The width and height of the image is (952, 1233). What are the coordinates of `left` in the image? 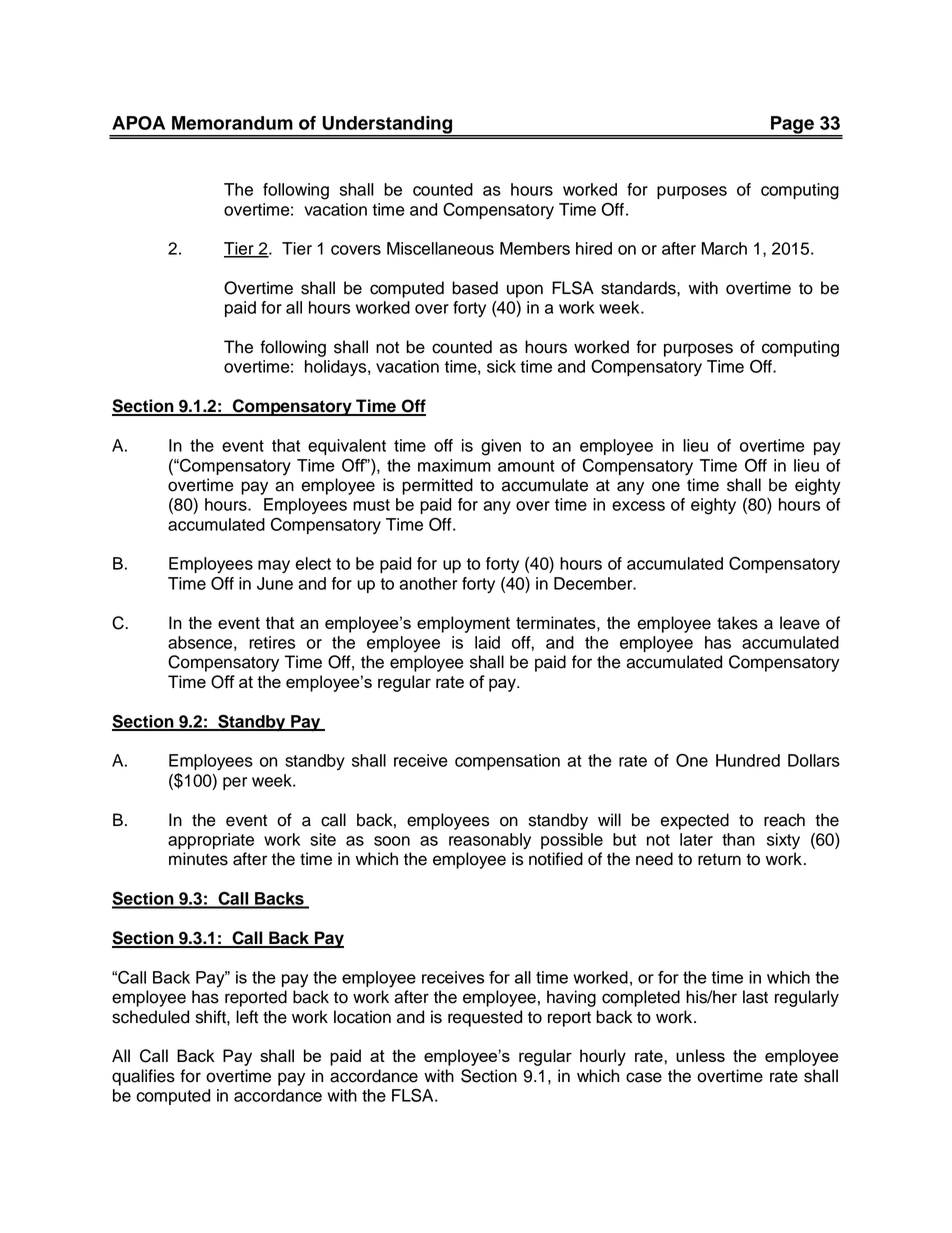 It's located at (247, 1017).
